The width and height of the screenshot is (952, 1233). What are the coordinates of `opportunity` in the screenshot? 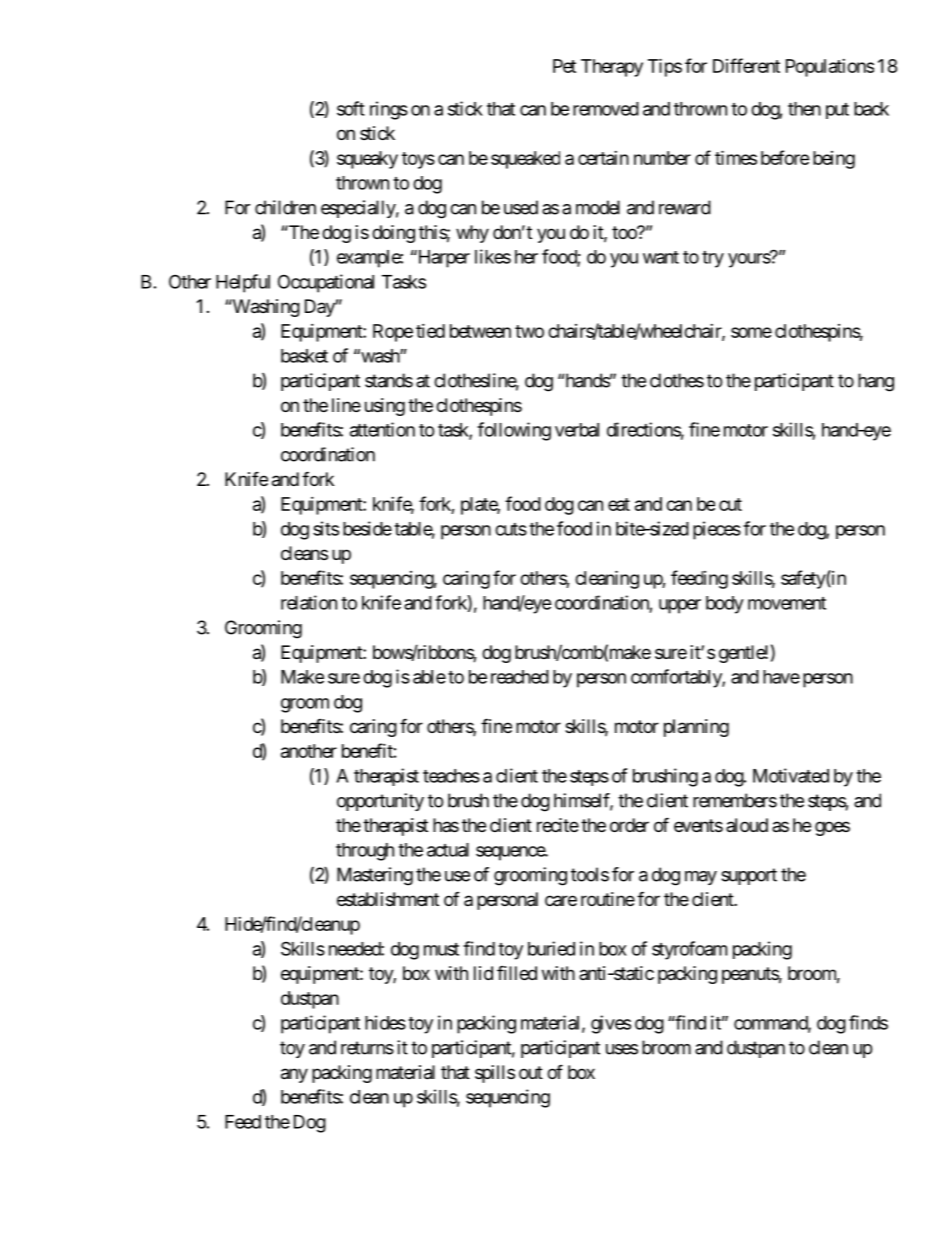 It's located at (380, 802).
